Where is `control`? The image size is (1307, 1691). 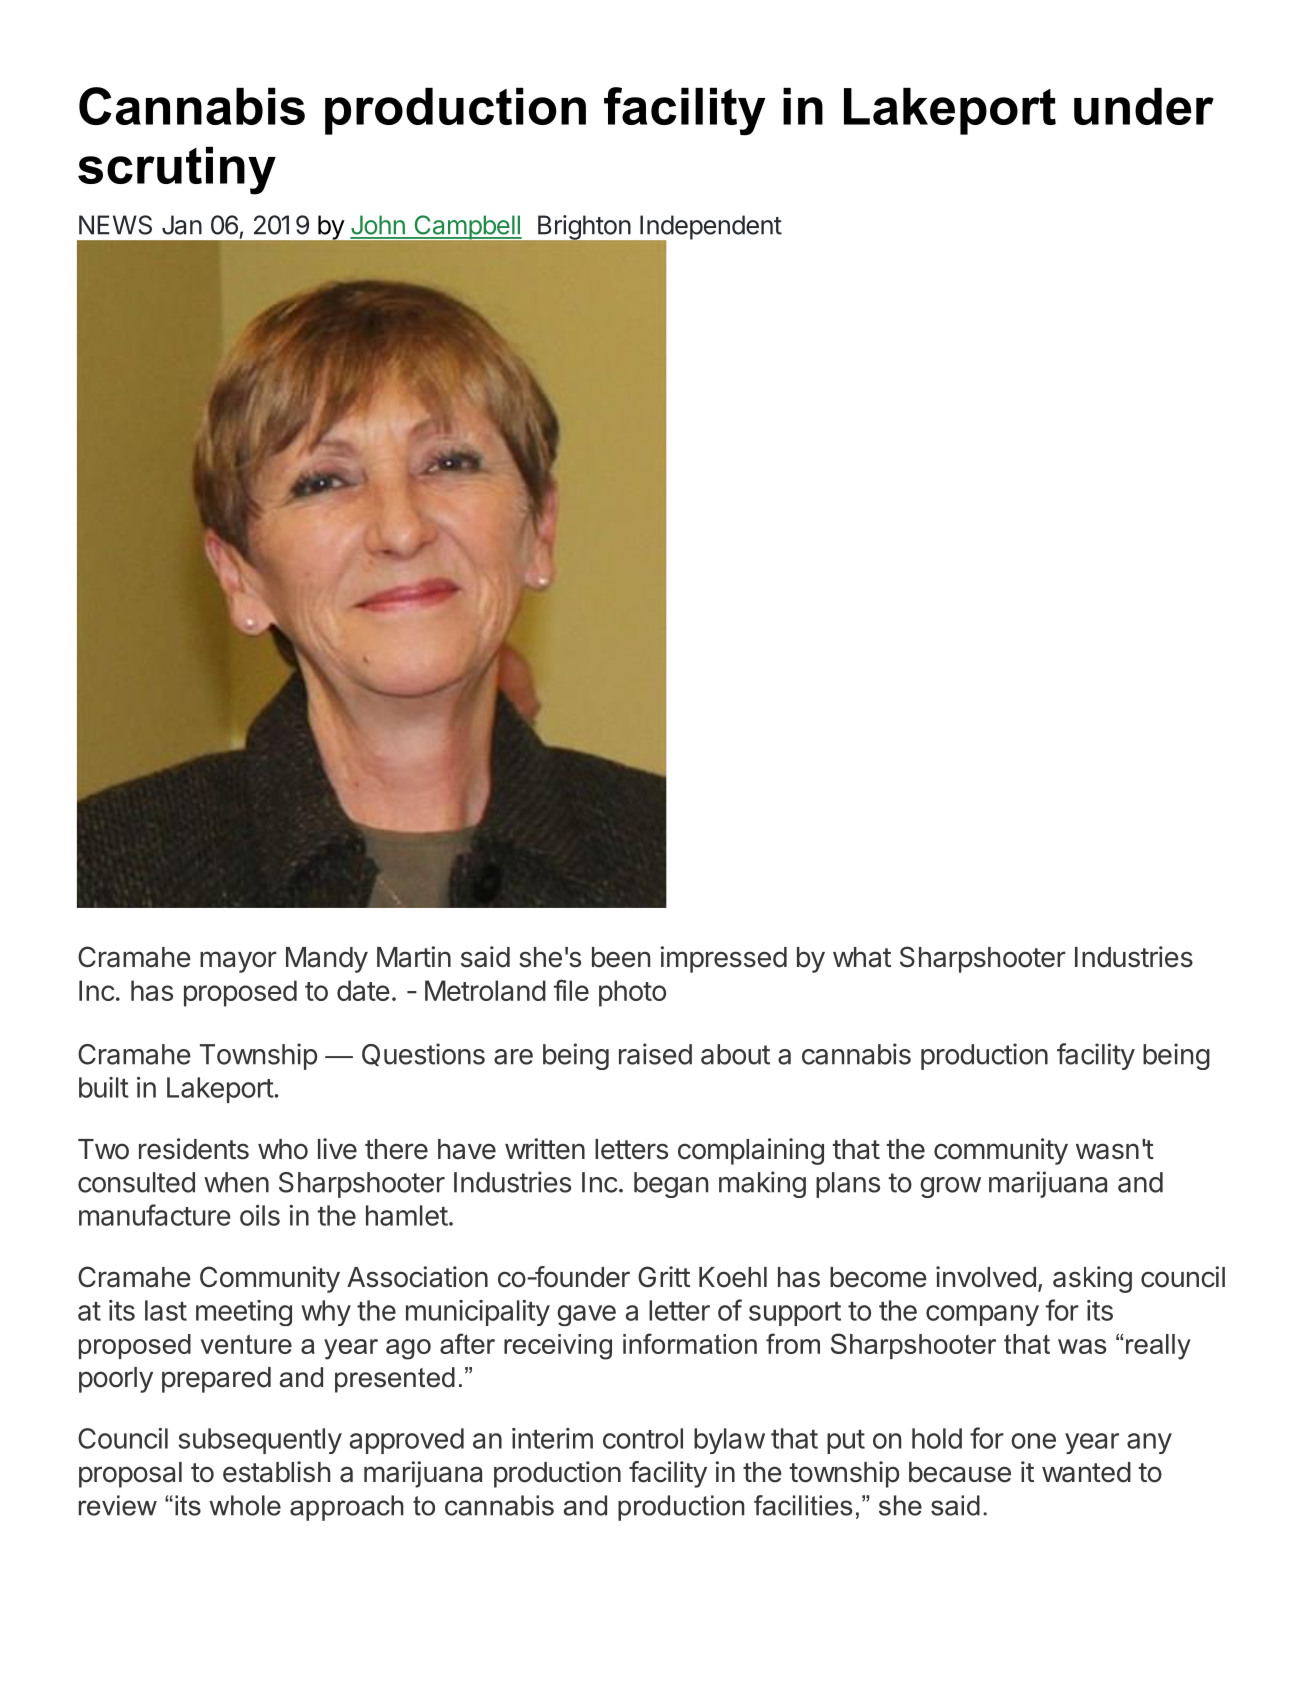
control is located at coordinates (643, 1438).
